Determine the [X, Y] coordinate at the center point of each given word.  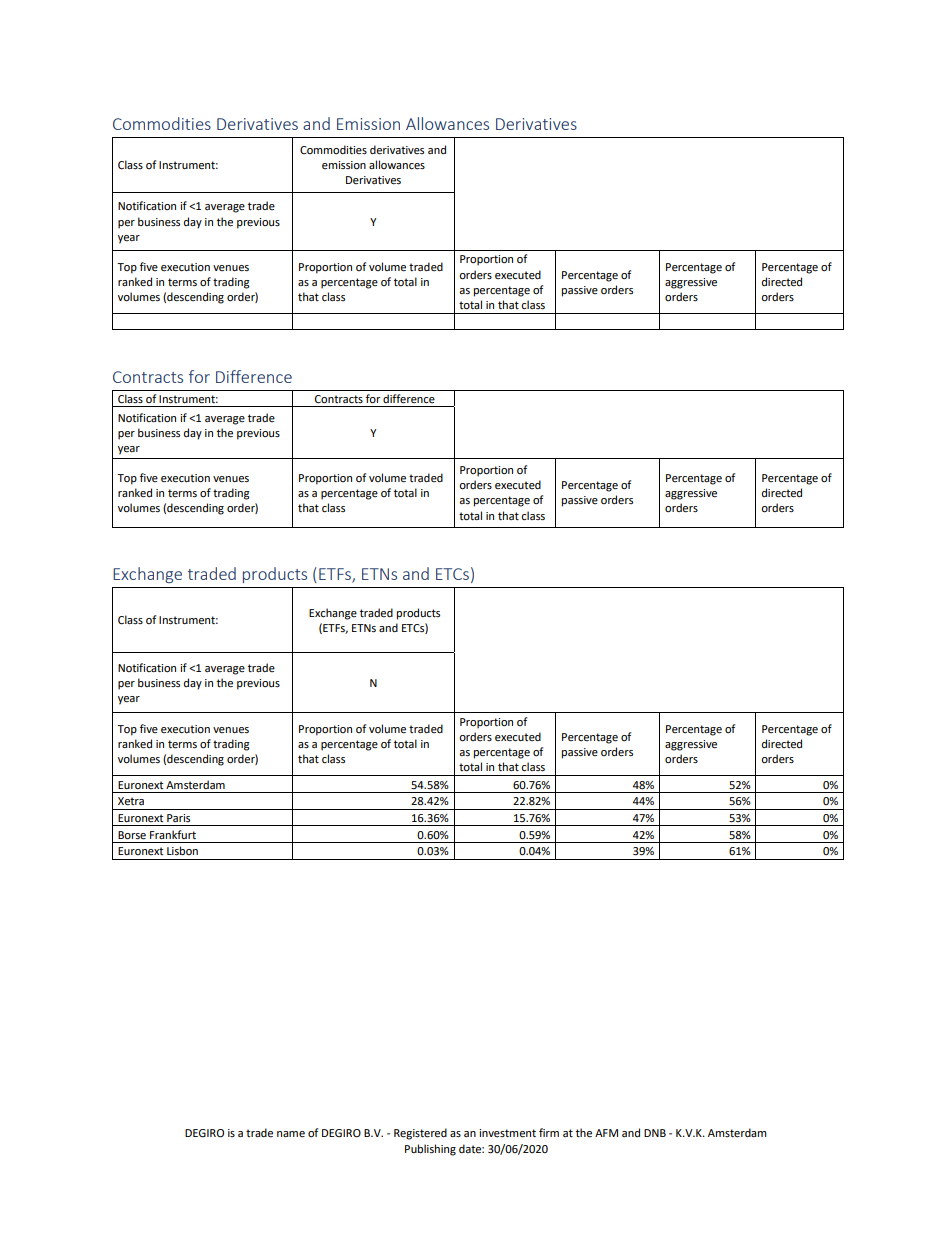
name [291, 1134]
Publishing [430, 1150]
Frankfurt [173, 834]
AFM [606, 1133]
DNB [655, 1133]
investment [507, 1133]
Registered [420, 1134]
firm [549, 1132]
